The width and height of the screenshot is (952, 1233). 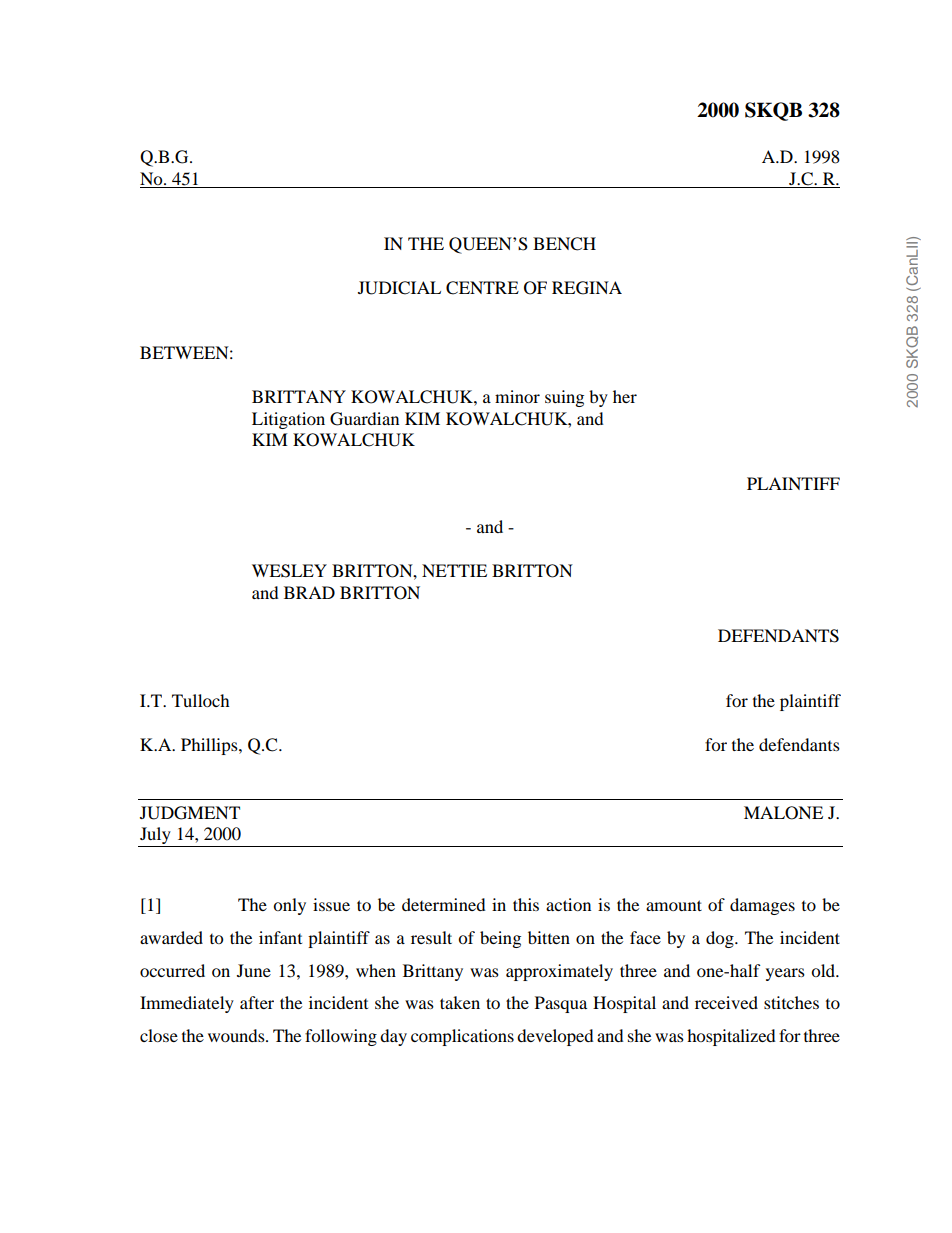 What do you see at coordinates (460, 1002) in the screenshot?
I see `taken` at bounding box center [460, 1002].
